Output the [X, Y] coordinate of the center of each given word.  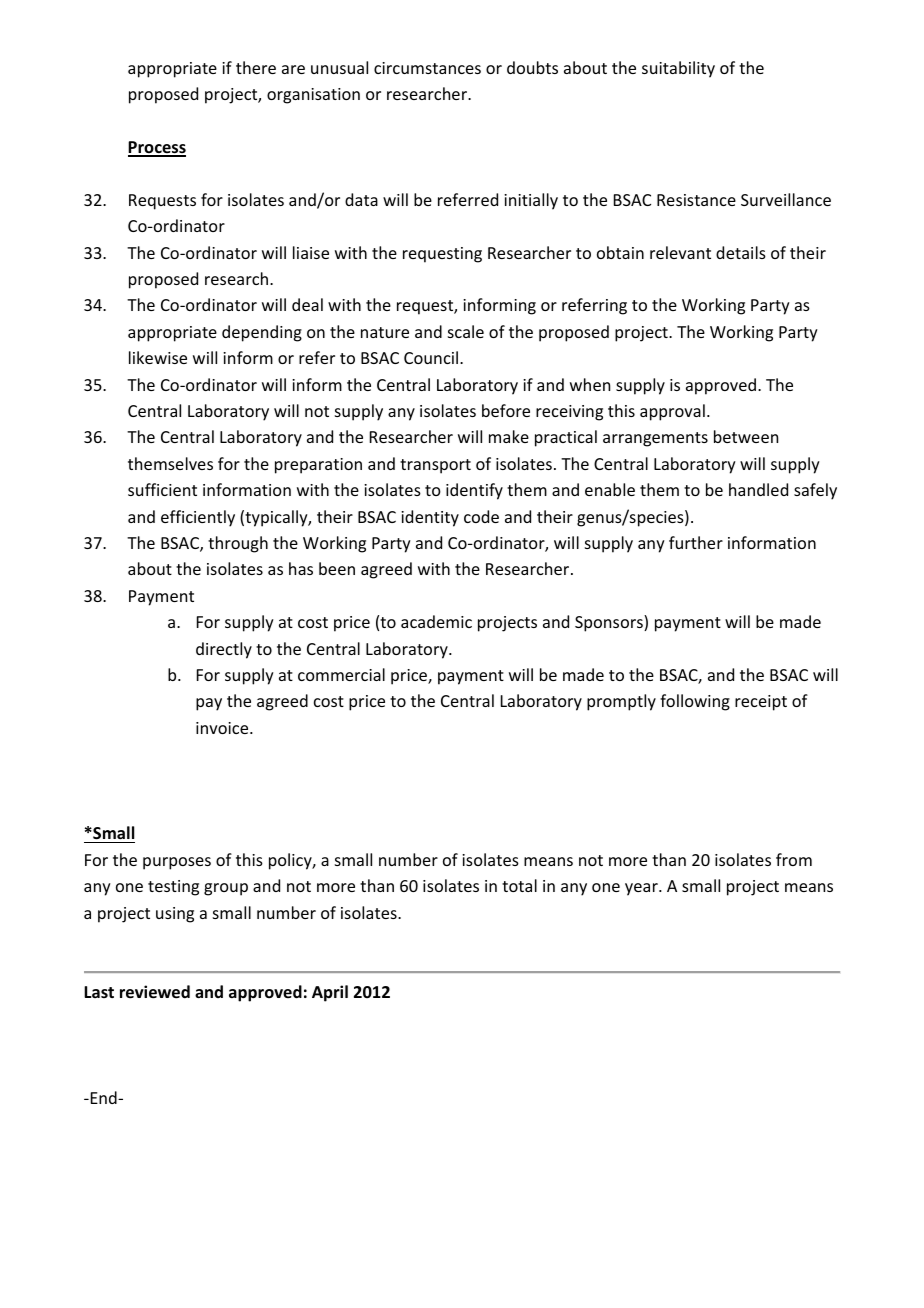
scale [466, 331]
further [696, 542]
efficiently [198, 518]
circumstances [427, 68]
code [481, 516]
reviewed [155, 992]
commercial [341, 674]
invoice [223, 728]
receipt [761, 703]
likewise [158, 357]
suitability [678, 69]
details [741, 252]
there [256, 67]
